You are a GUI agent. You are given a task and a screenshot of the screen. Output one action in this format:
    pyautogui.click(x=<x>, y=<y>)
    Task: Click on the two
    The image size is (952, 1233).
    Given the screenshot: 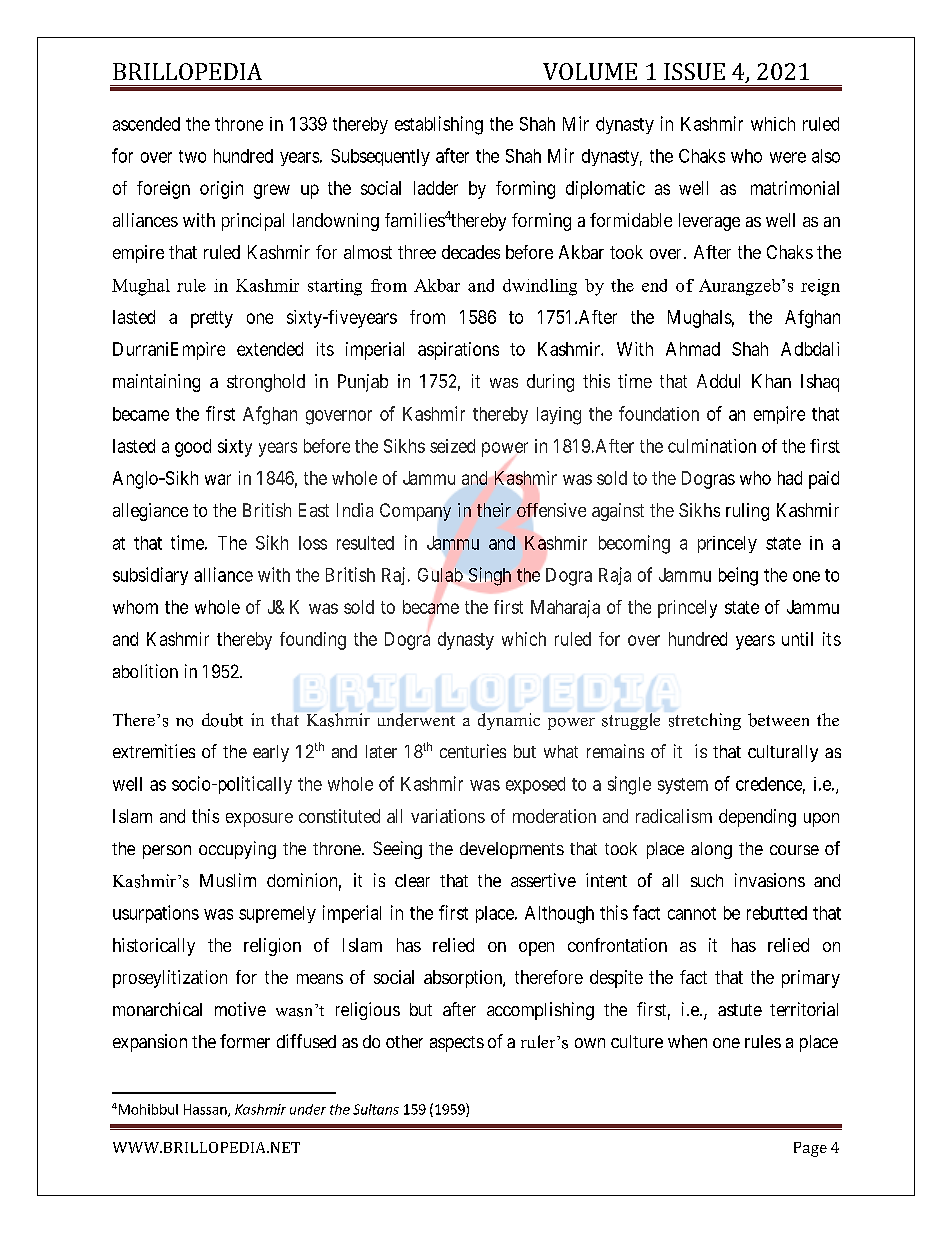 What is the action you would take?
    pyautogui.click(x=192, y=156)
